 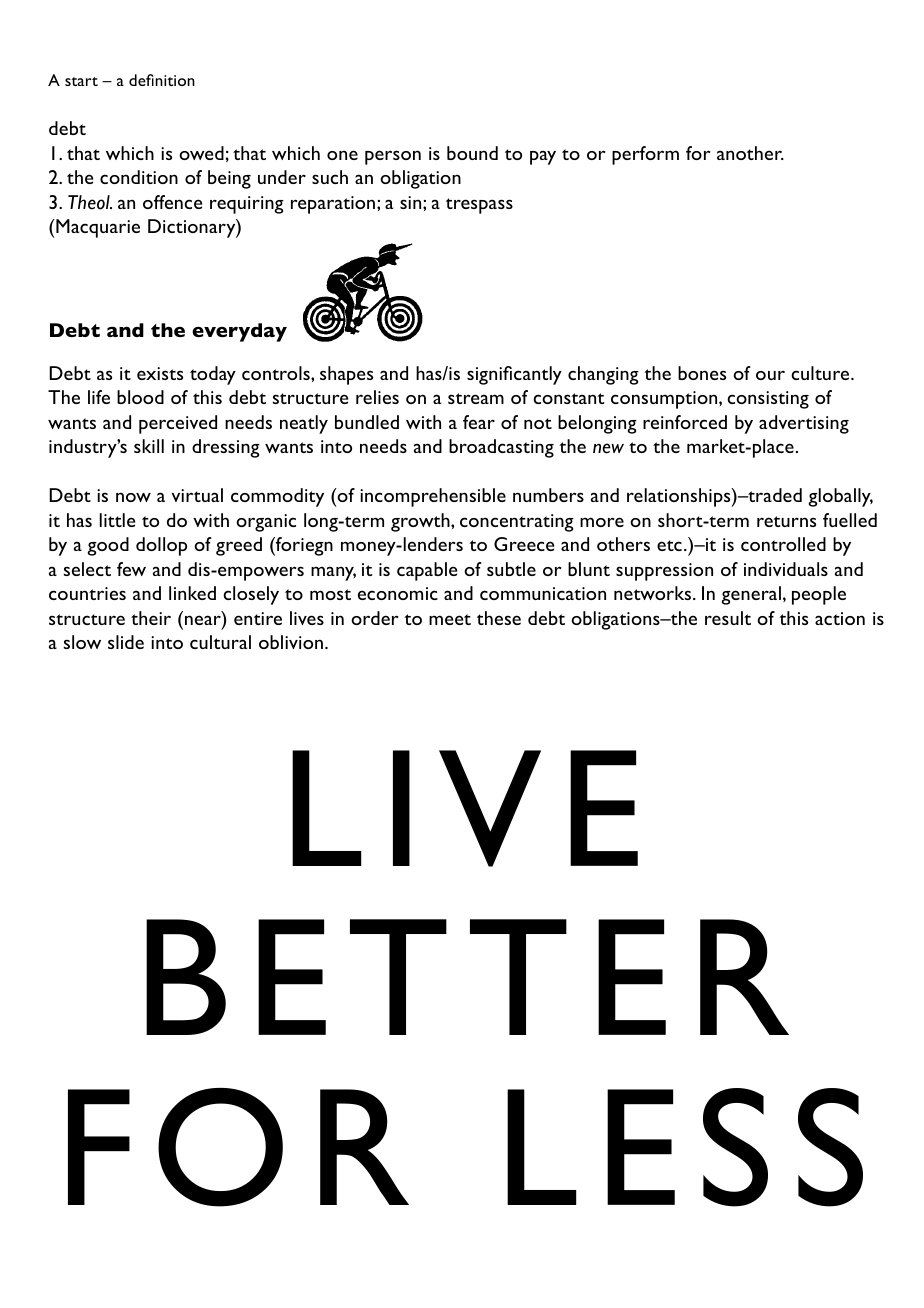 I want to click on result, so click(x=728, y=618).
